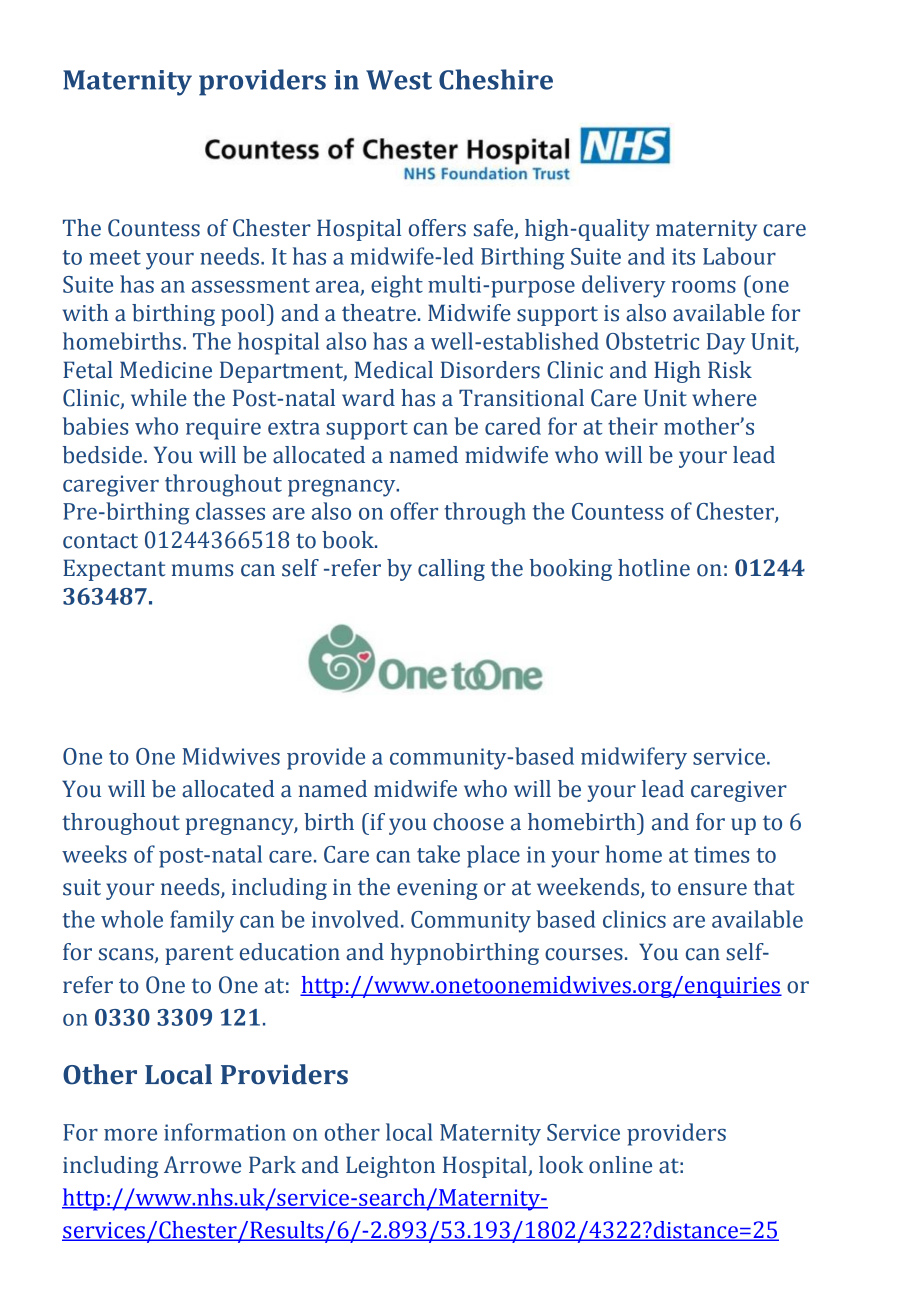  I want to click on West, so click(399, 80).
